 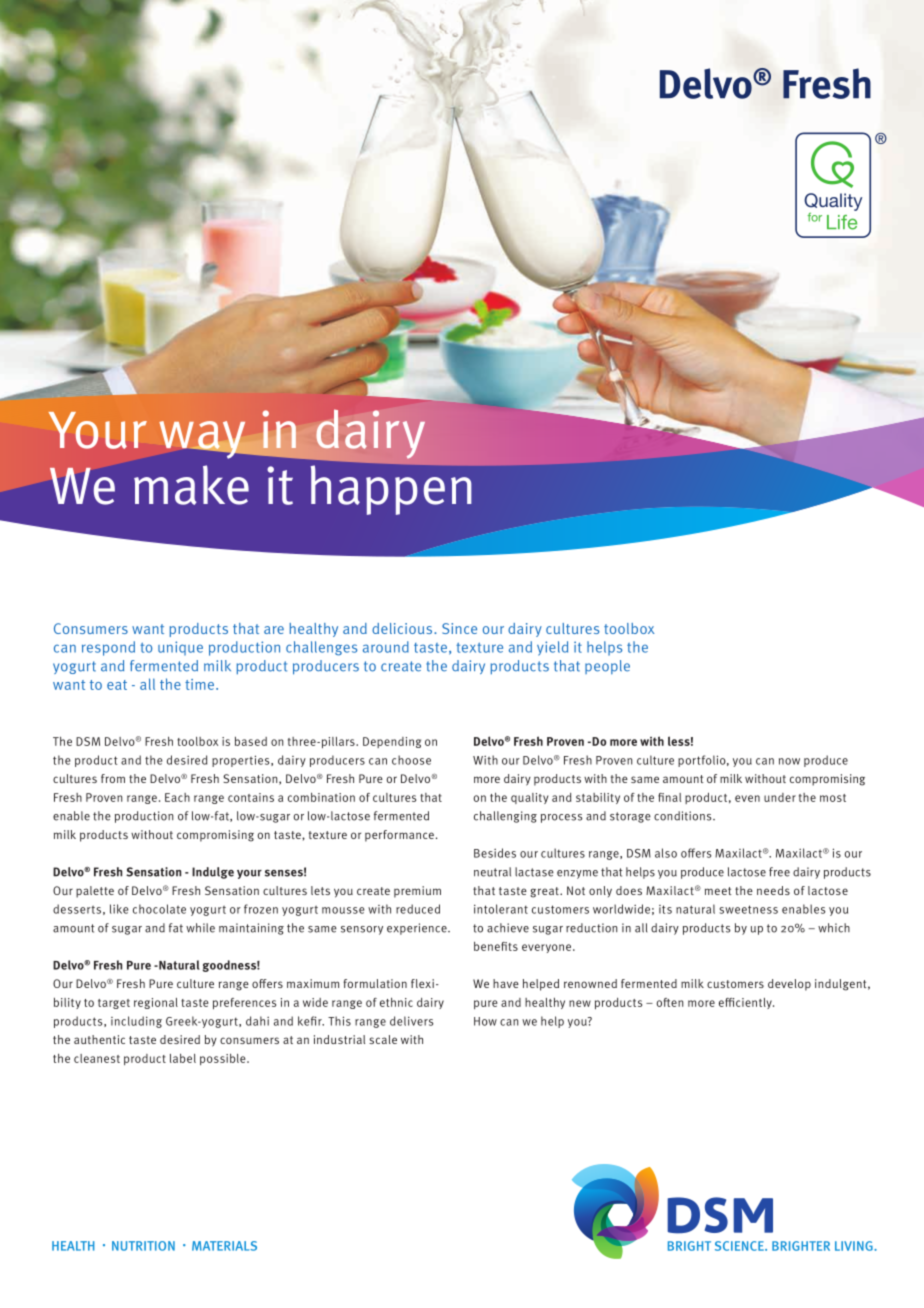 I want to click on label, so click(x=183, y=1058).
